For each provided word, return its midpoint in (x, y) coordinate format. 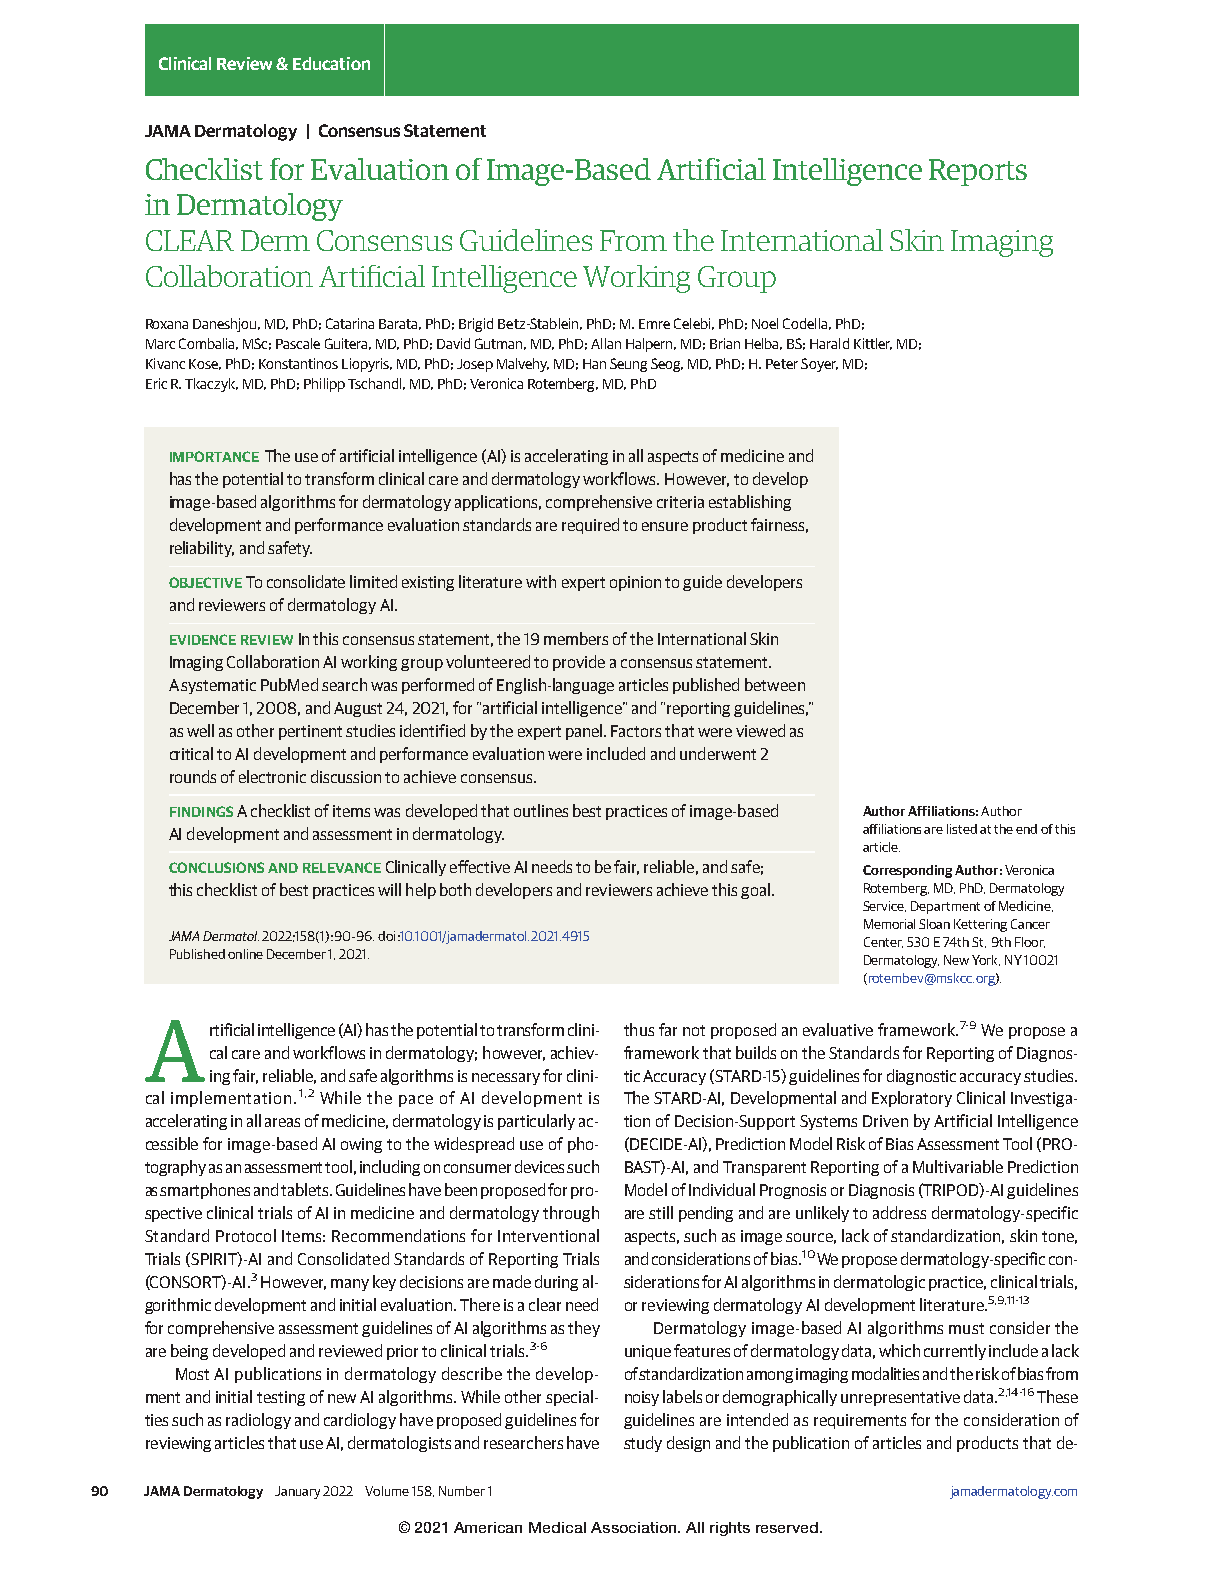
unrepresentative (900, 1398)
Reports (978, 172)
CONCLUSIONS (216, 867)
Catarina (350, 323)
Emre (654, 324)
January (297, 1492)
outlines (541, 810)
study (643, 1444)
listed (962, 829)
